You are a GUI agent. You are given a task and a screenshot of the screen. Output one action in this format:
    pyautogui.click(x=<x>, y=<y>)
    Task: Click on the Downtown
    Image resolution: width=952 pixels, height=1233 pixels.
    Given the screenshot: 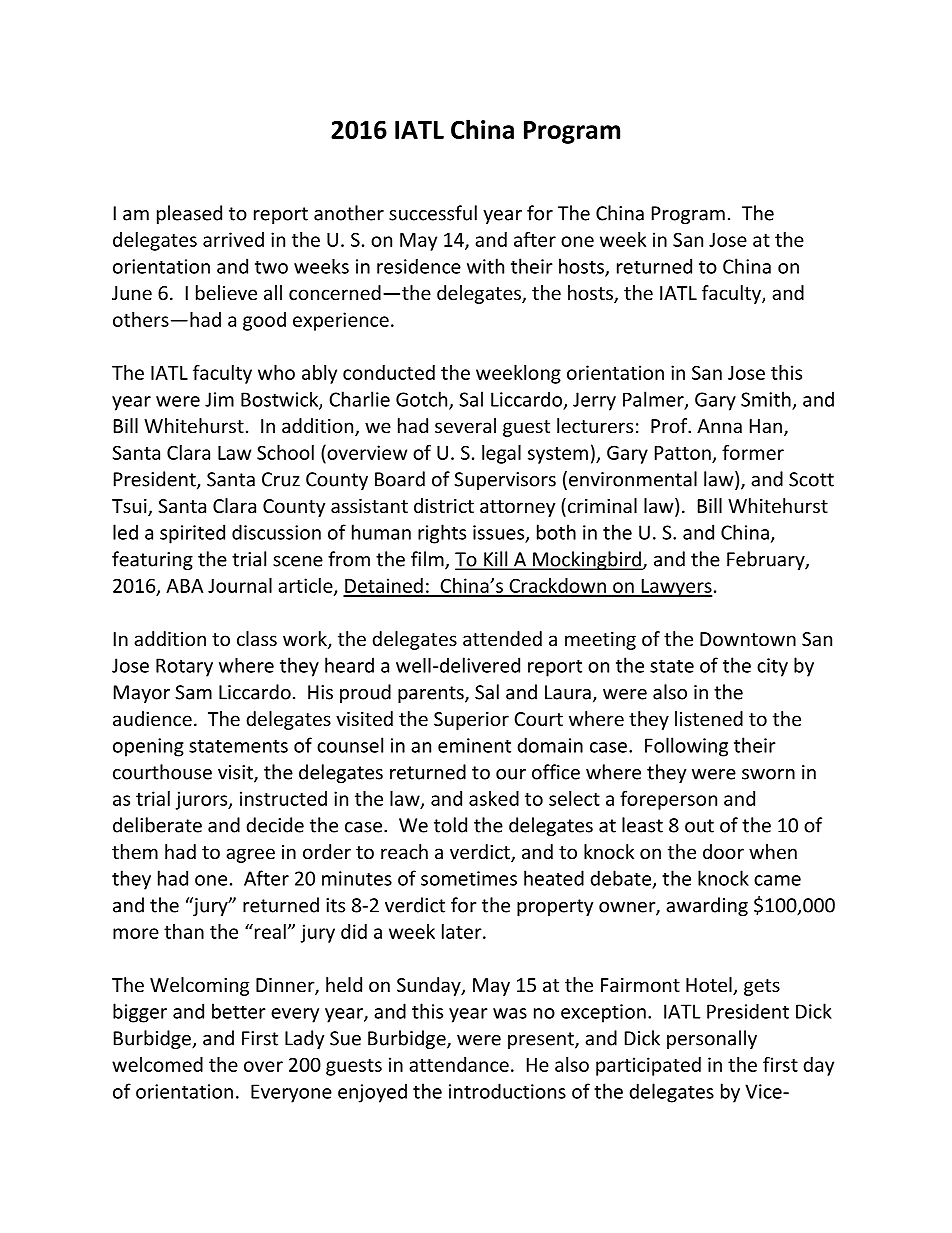 What is the action you would take?
    pyautogui.click(x=748, y=639)
